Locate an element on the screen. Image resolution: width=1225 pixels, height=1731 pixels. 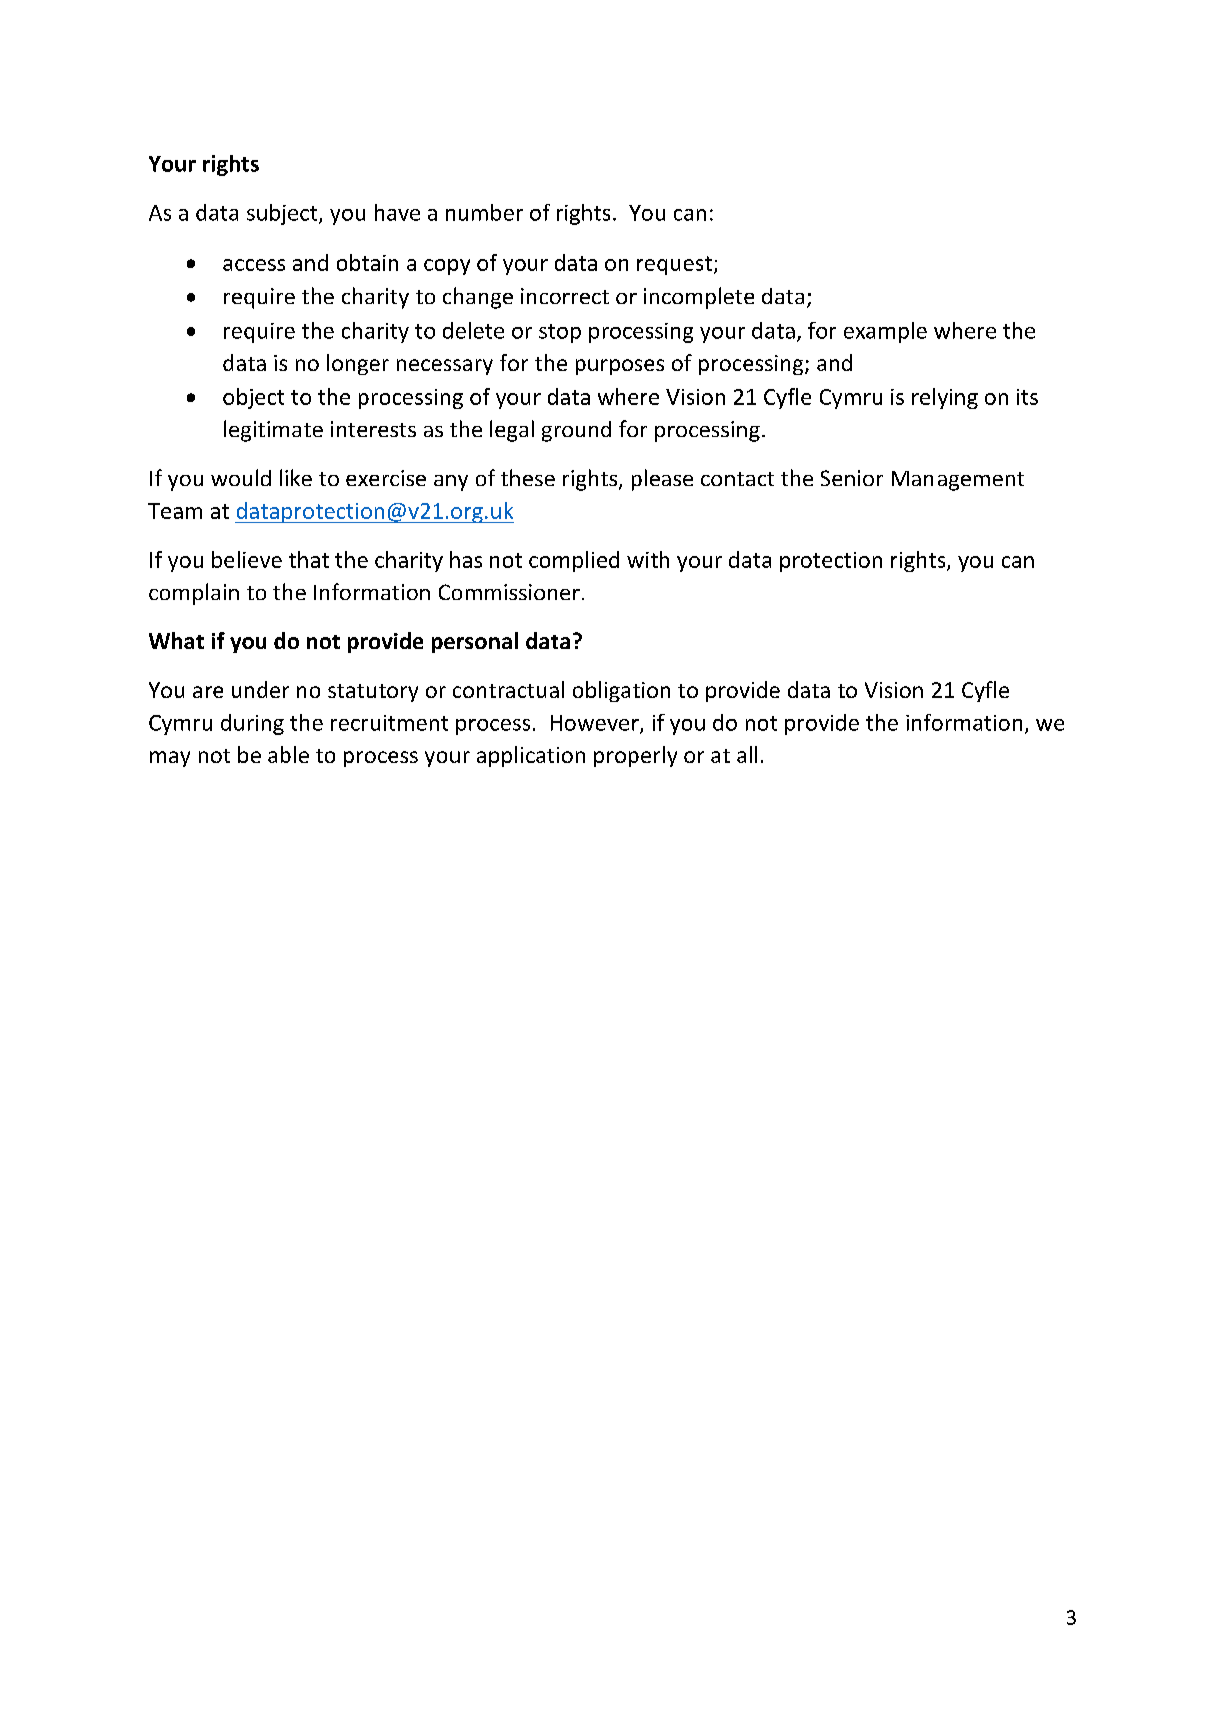
number is located at coordinates (484, 212).
